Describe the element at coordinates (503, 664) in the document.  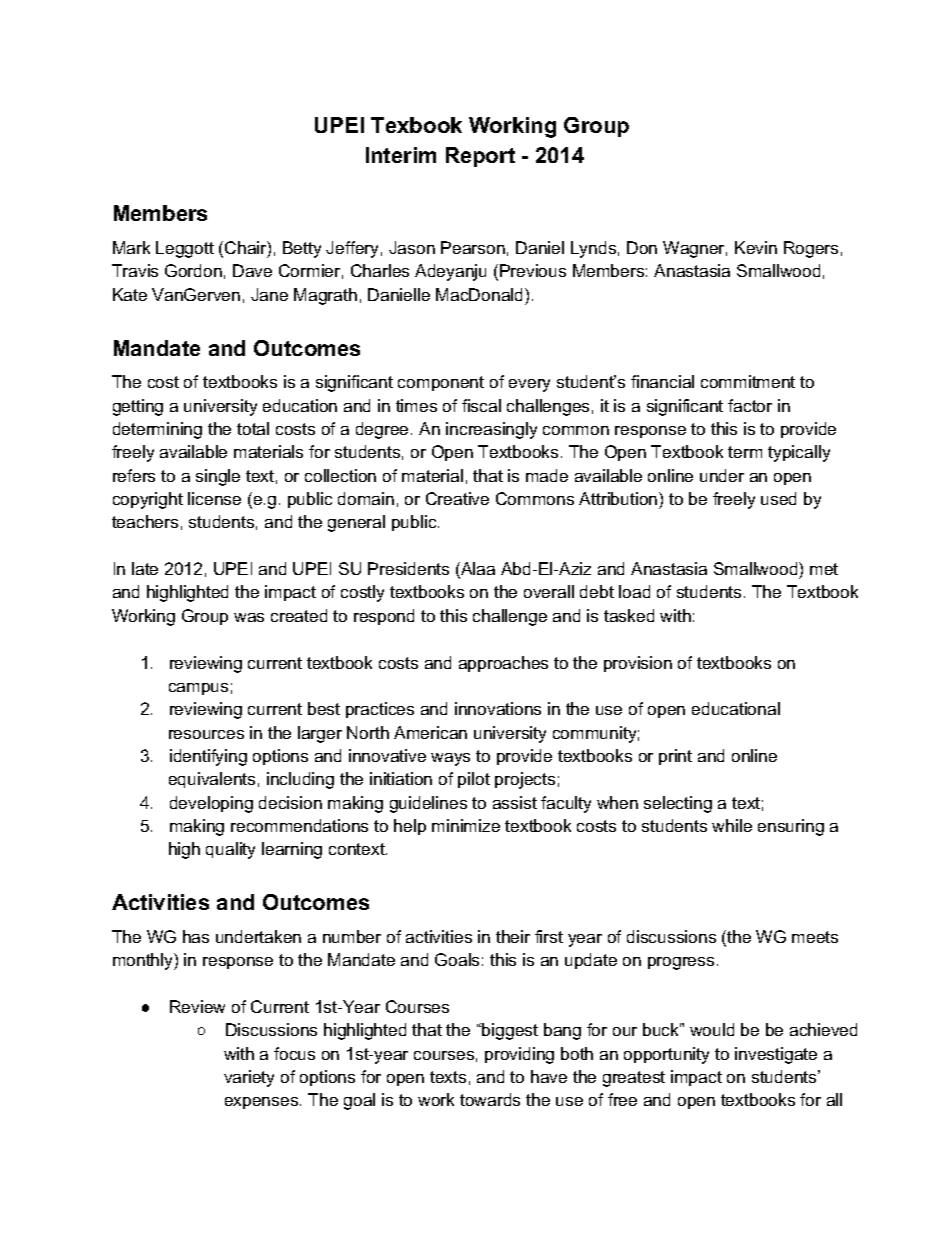
I see `approaches` at that location.
